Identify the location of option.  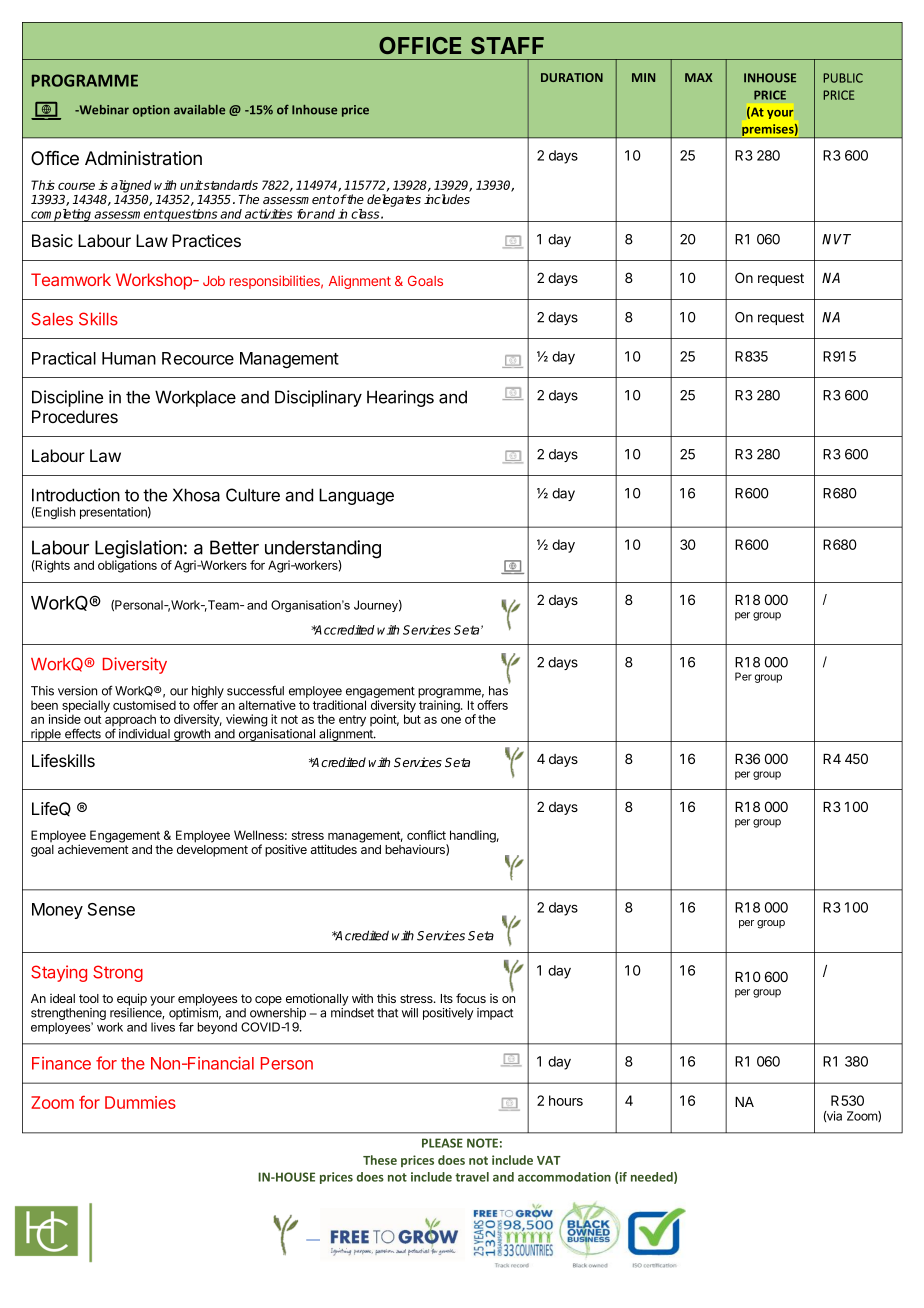
(151, 111).
